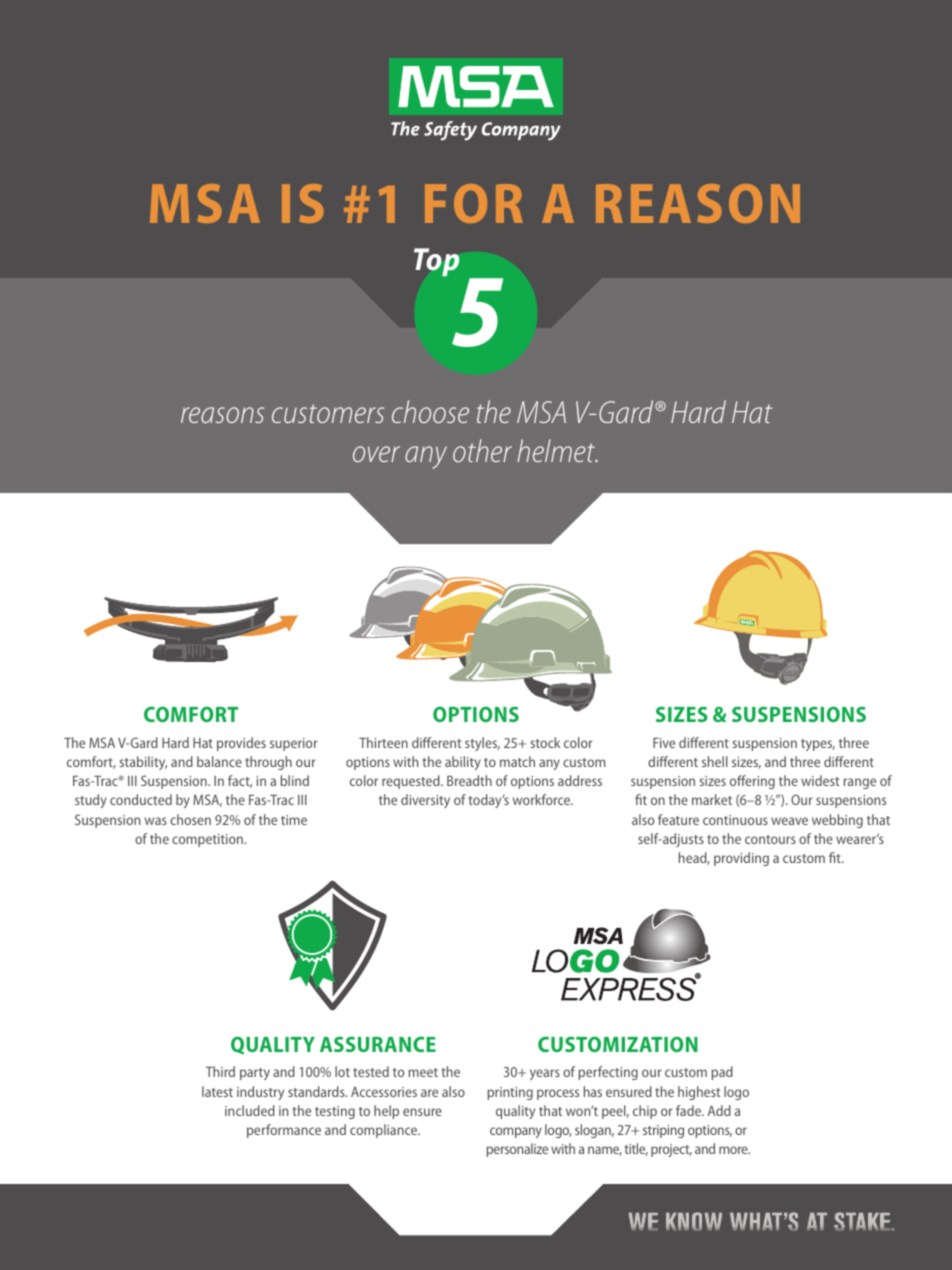 This screenshot has width=952, height=1270. What do you see at coordinates (516, 1132) in the screenshot?
I see `company` at bounding box center [516, 1132].
